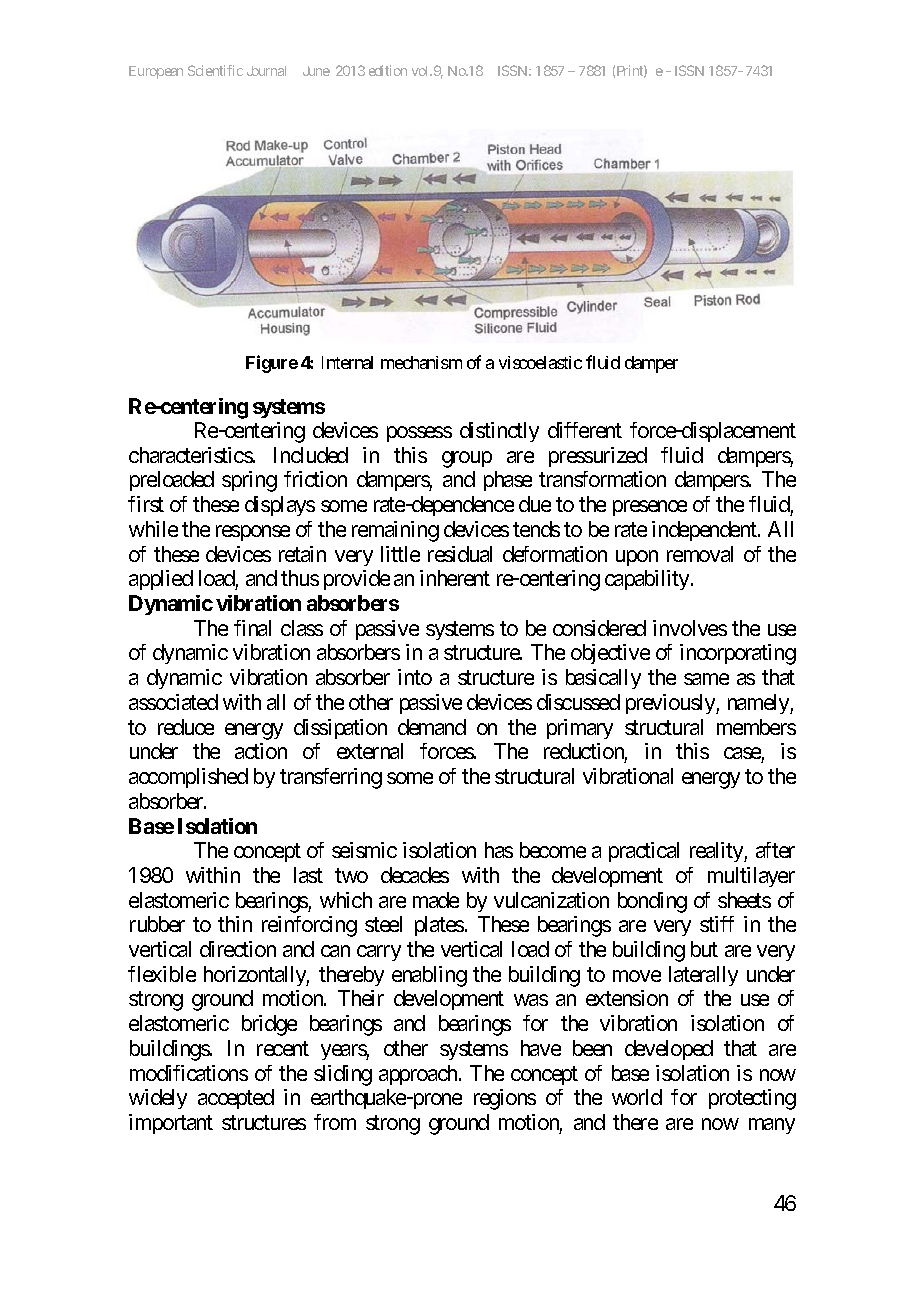 The width and height of the image is (924, 1305). Describe the element at coordinates (215, 70) in the image. I see `Scientific` at that location.
